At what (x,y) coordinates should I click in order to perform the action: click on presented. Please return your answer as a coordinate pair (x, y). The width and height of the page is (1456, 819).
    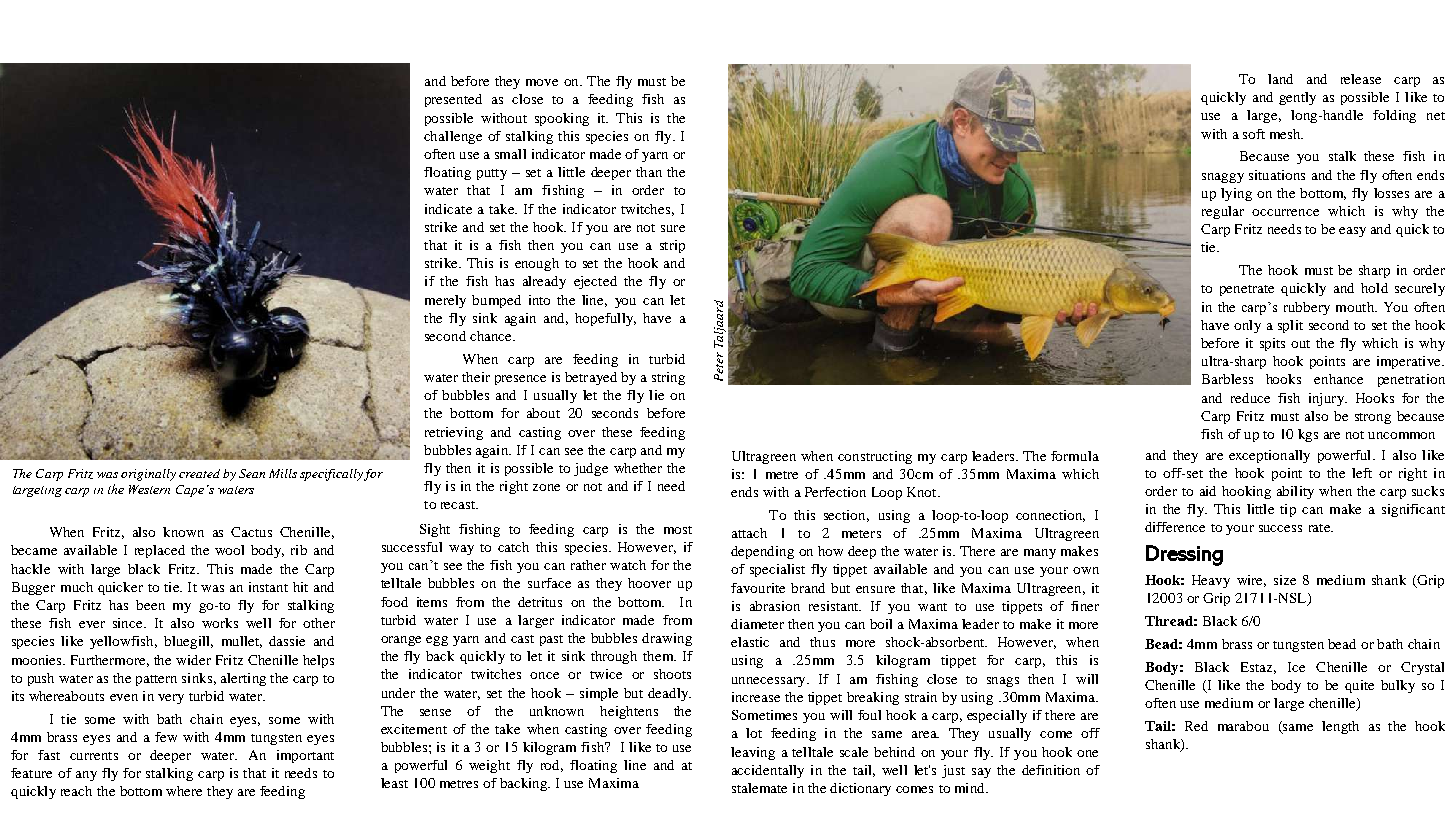
    Looking at the image, I should click on (453, 100).
